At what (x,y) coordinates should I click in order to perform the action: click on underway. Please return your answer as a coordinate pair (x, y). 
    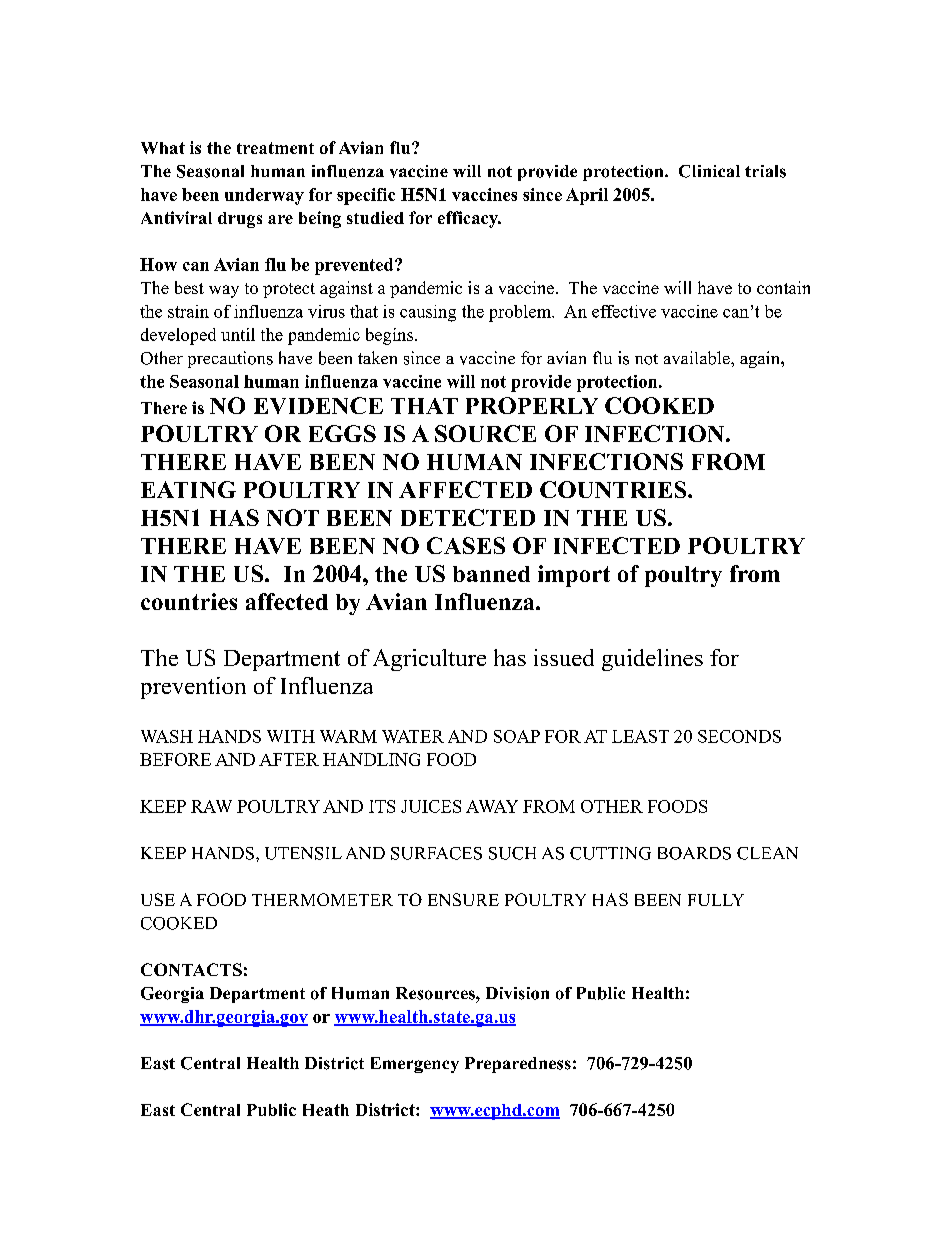
    Looking at the image, I should click on (264, 196).
